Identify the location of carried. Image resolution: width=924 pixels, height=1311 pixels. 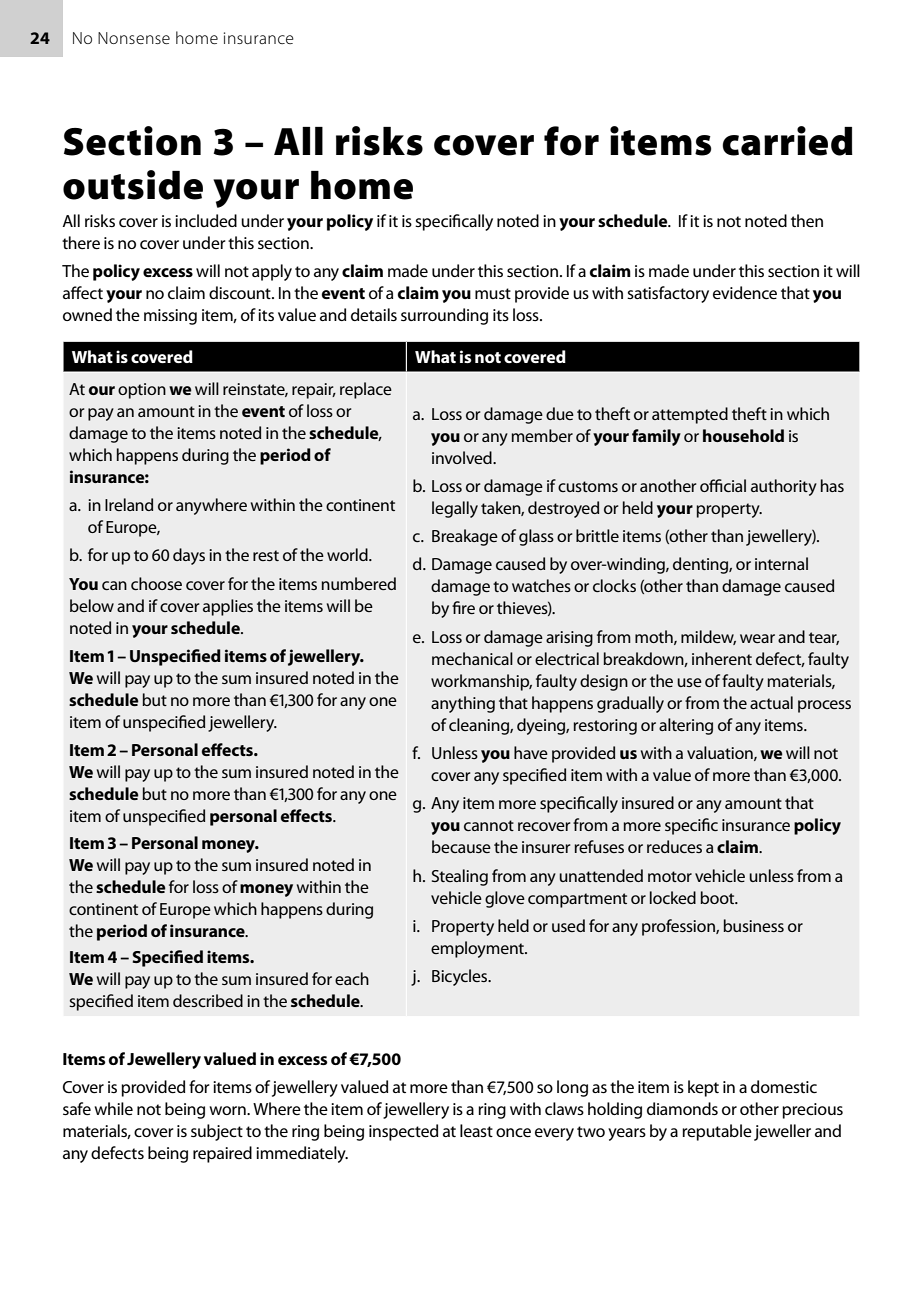
(787, 141).
